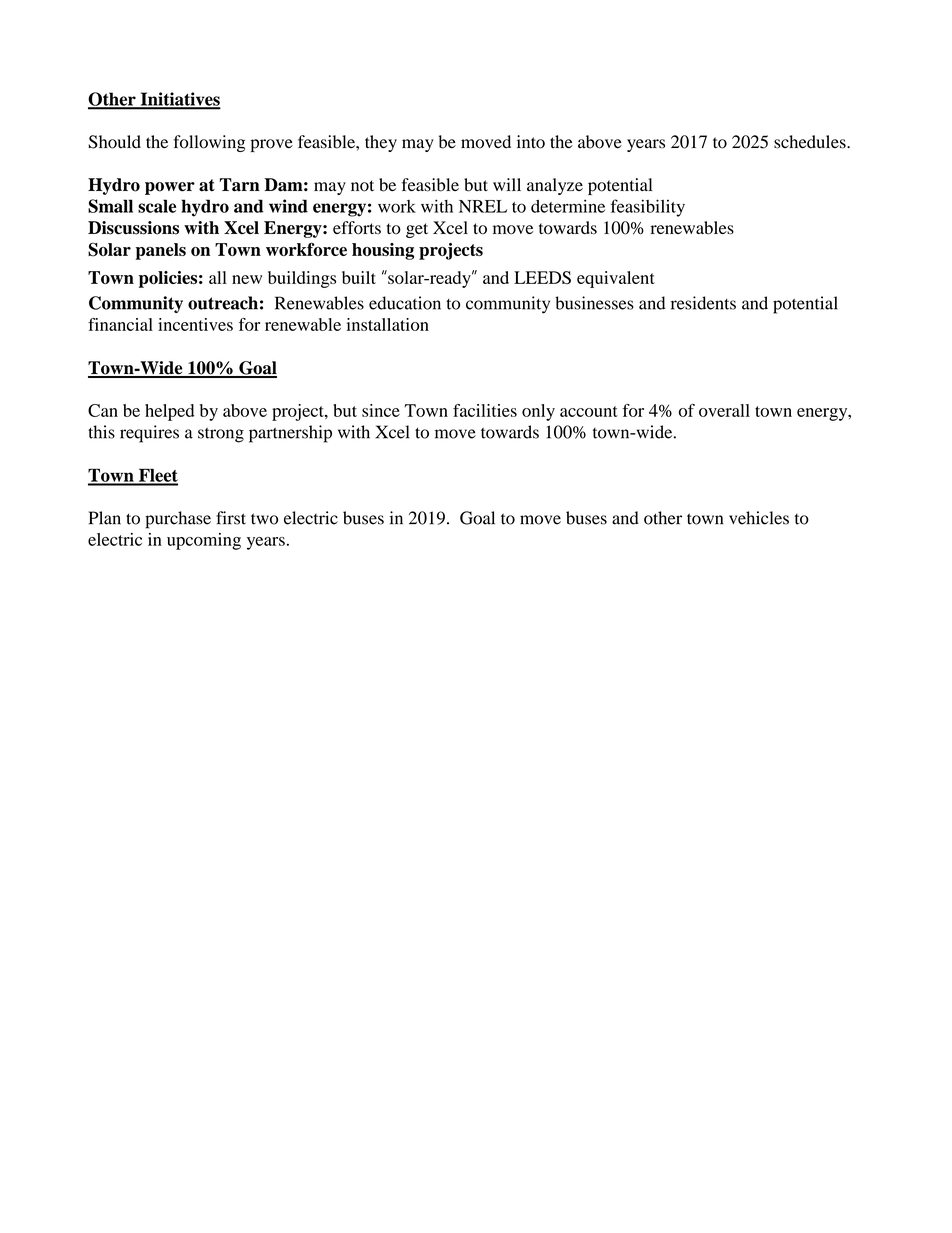 The width and height of the screenshot is (952, 1233). I want to click on panels, so click(161, 251).
